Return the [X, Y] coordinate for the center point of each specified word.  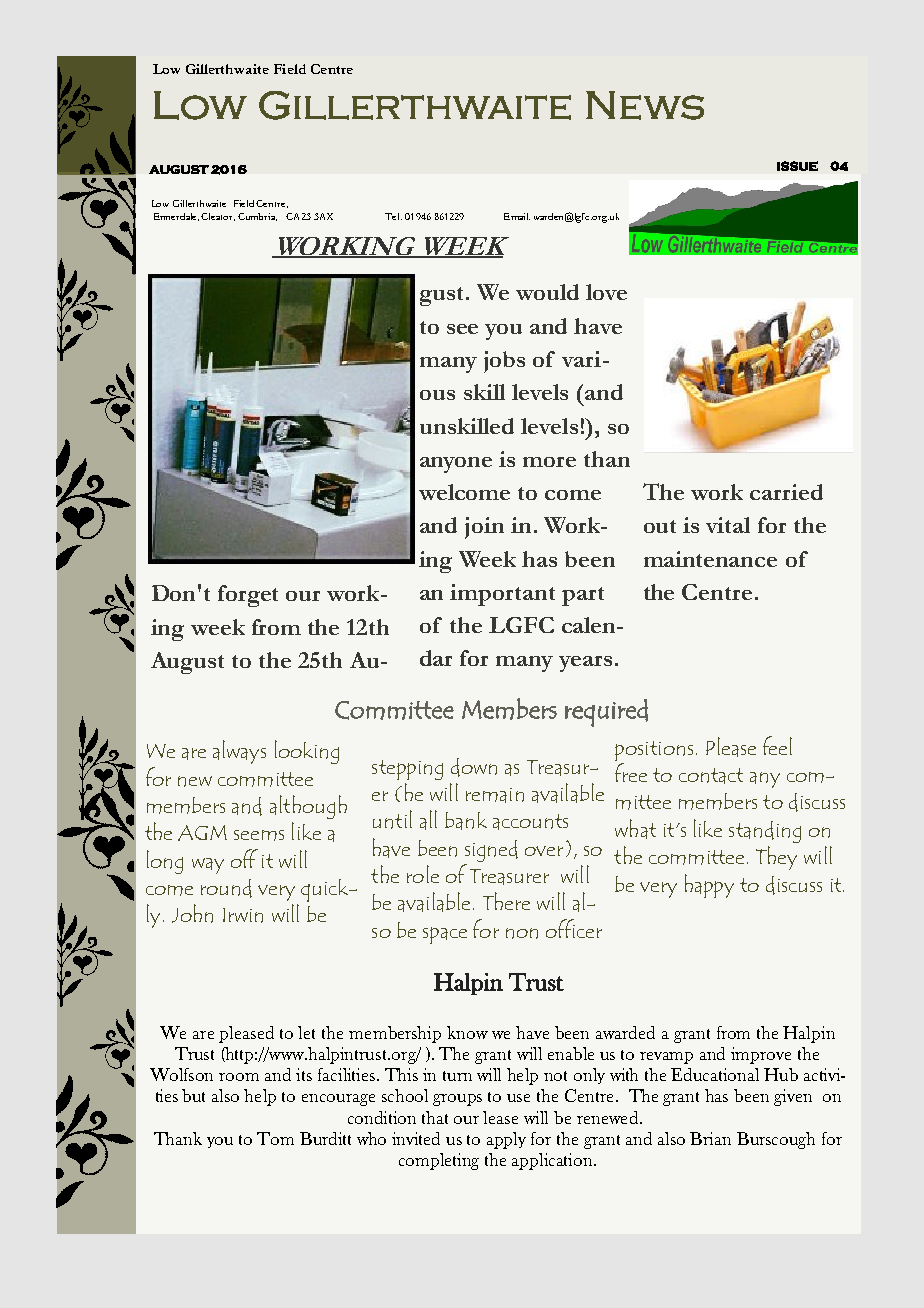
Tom [275, 1138]
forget [248, 596]
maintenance [710, 559]
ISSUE [797, 166]
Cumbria [257, 217]
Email [517, 216]
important [502, 595]
